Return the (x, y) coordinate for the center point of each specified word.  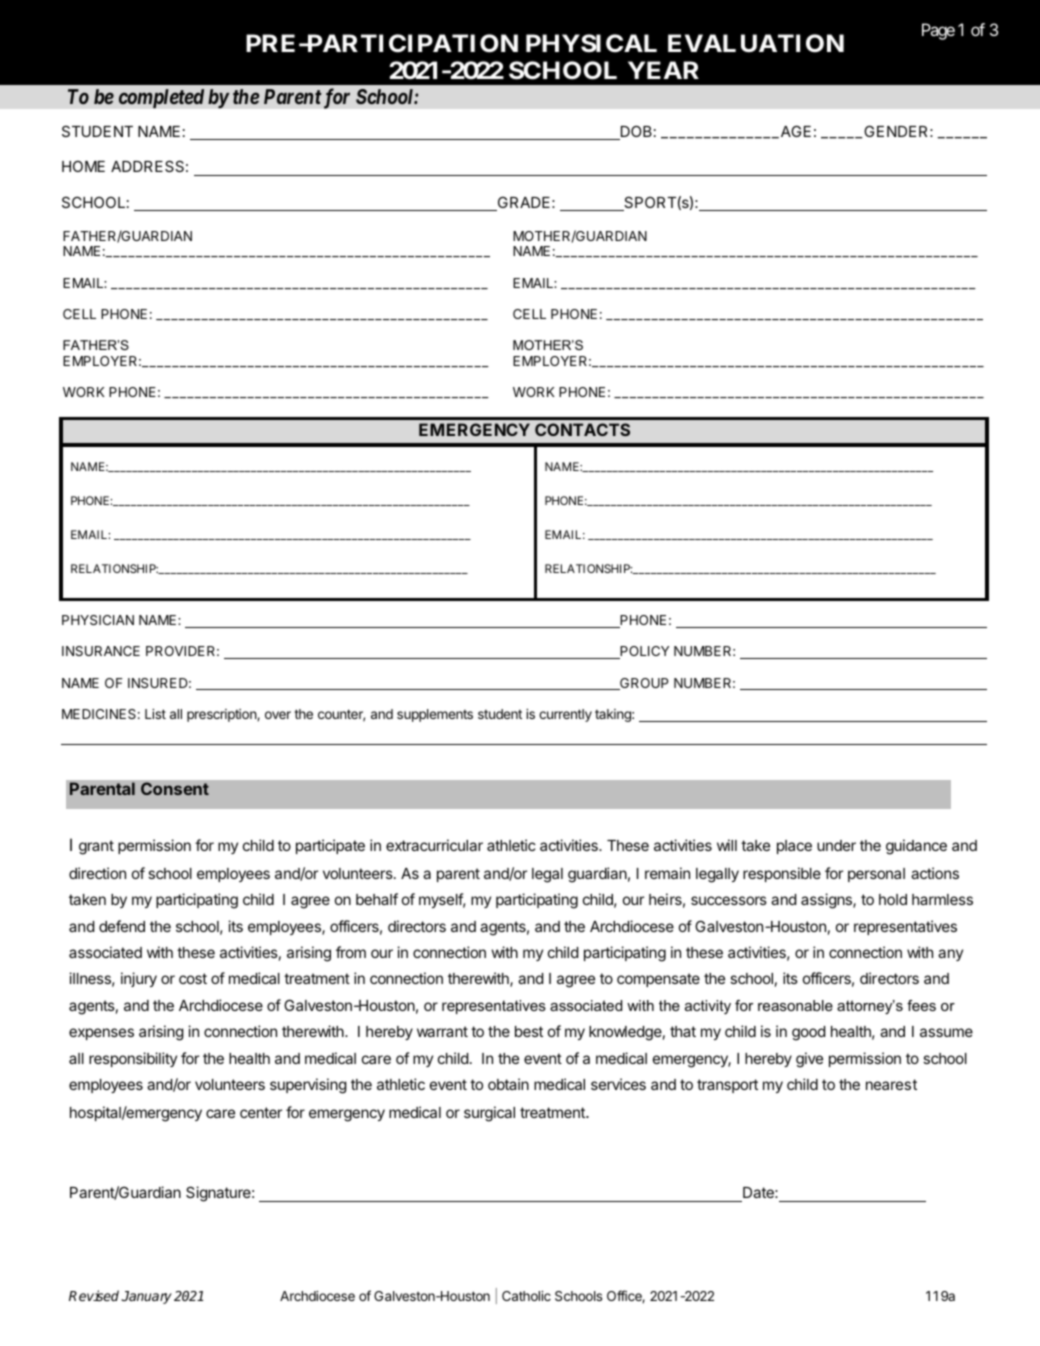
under (836, 845)
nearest (891, 1084)
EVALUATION (756, 43)
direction (97, 873)
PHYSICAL (591, 43)
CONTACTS (582, 429)
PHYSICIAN (98, 620)
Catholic (526, 1296)
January (146, 1297)
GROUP (643, 684)
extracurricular (434, 845)
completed (161, 99)
